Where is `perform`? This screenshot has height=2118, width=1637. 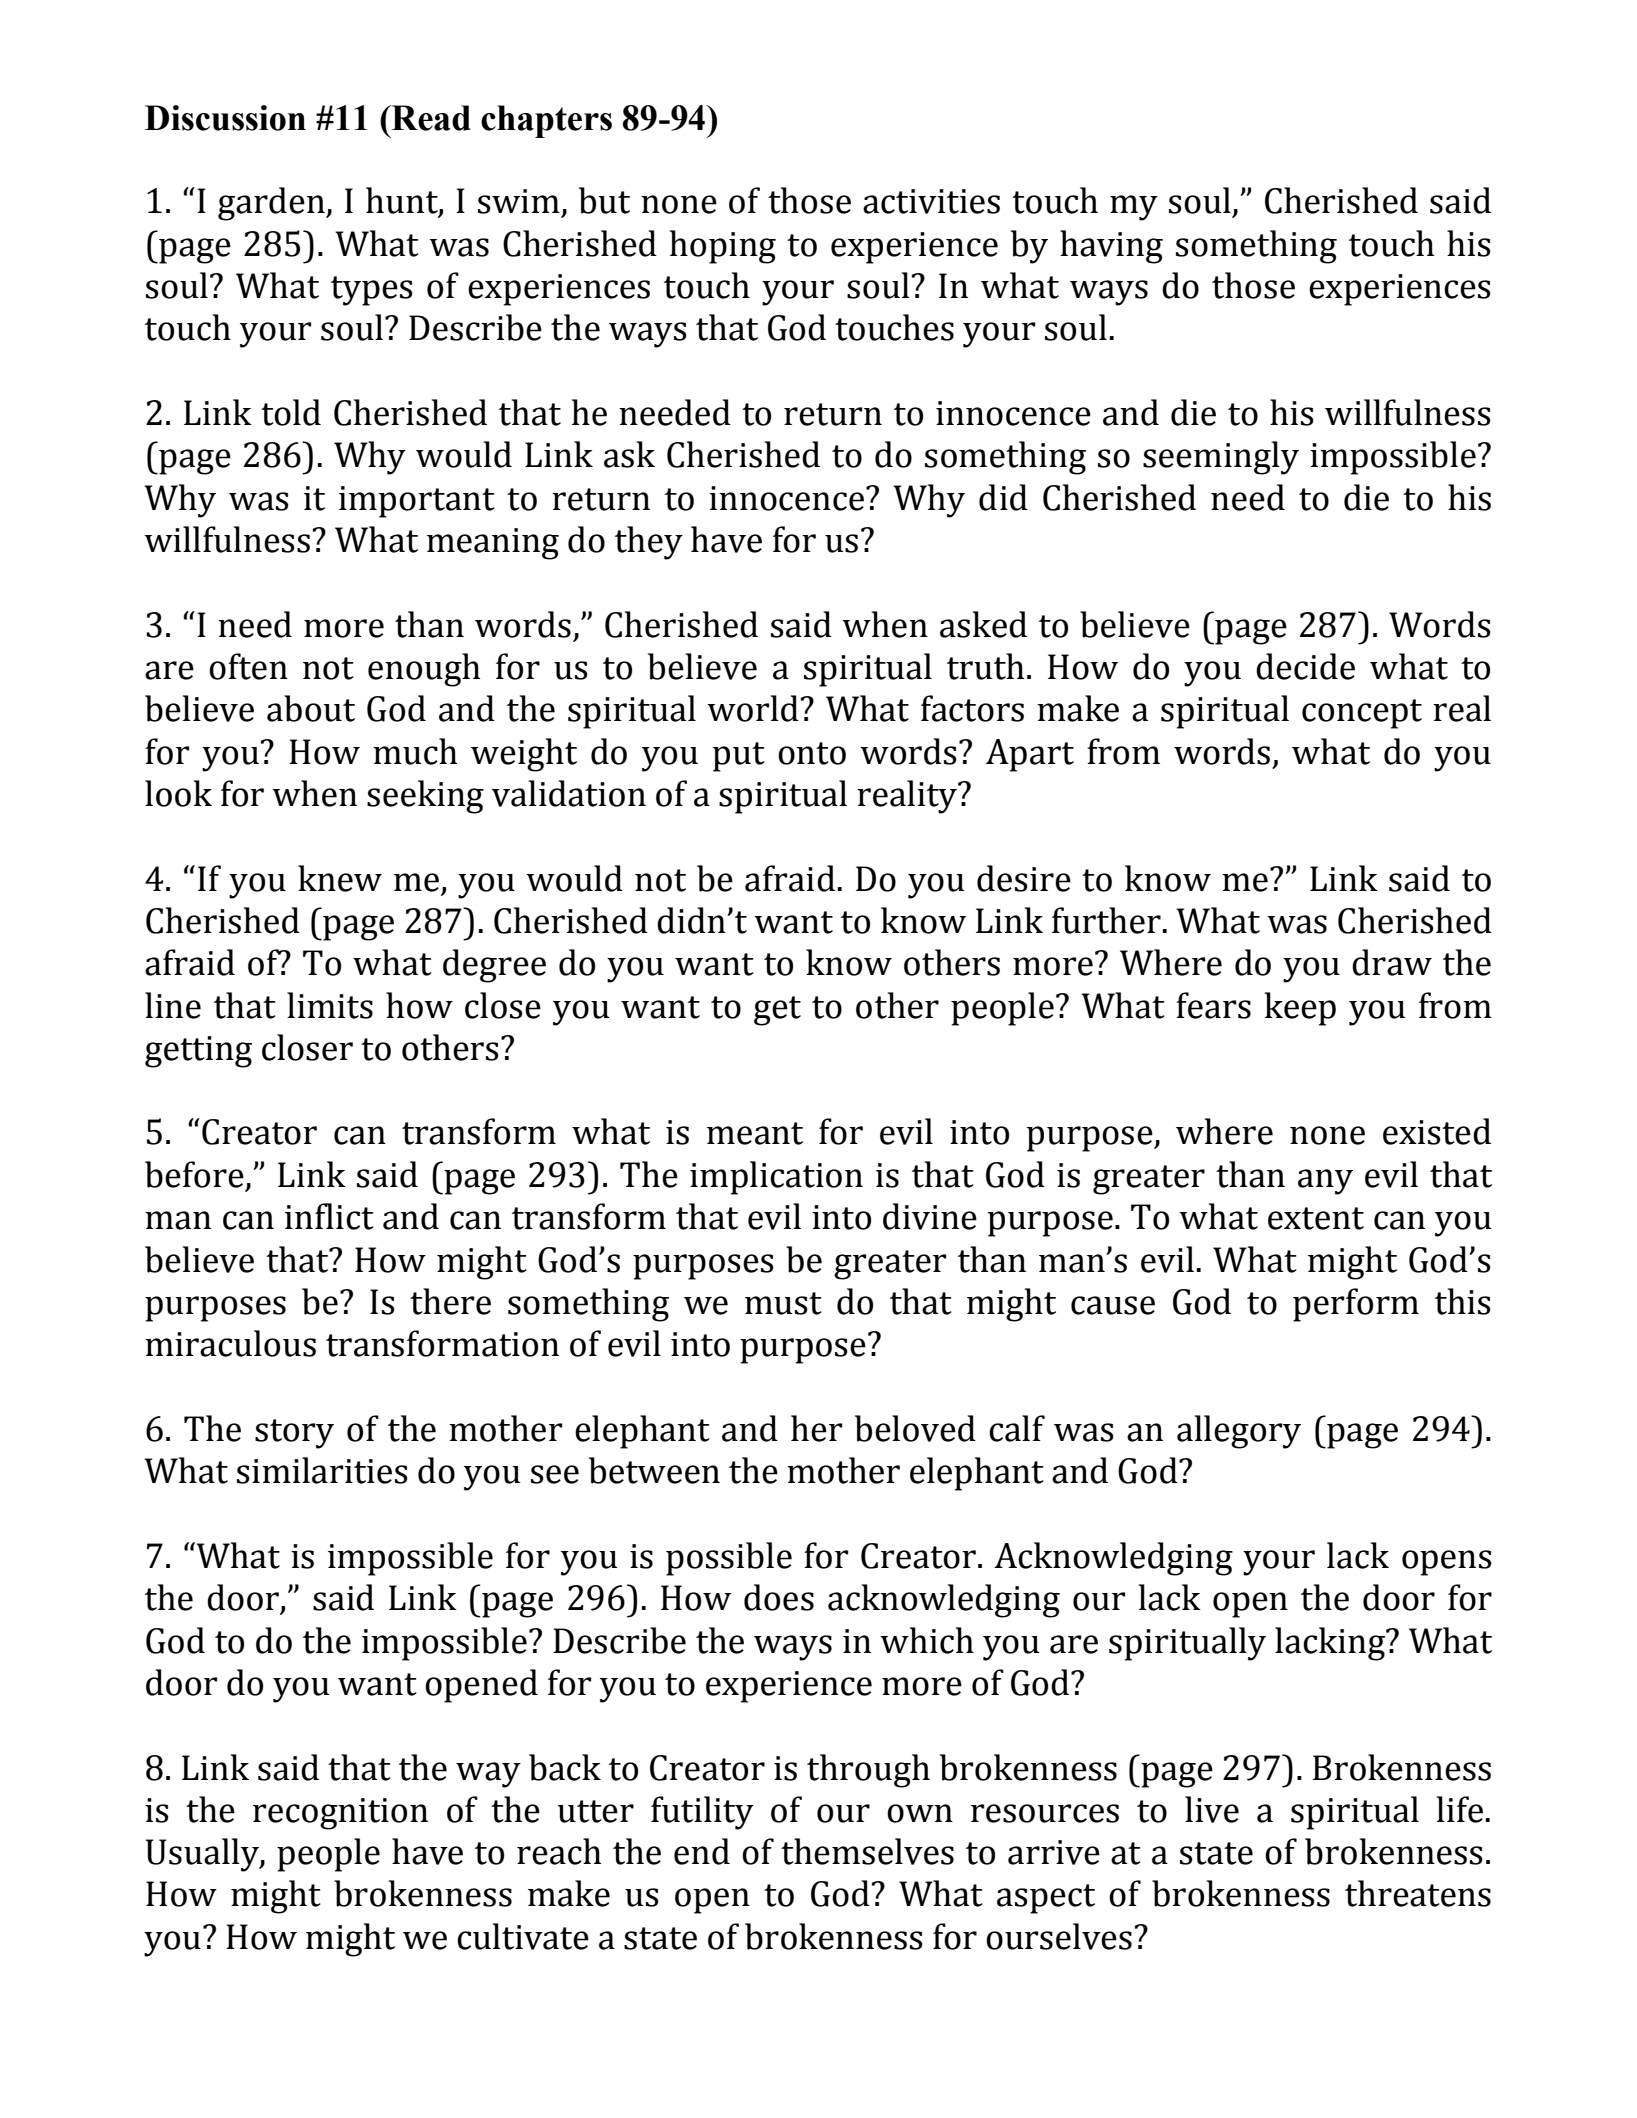
perform is located at coordinates (1356, 1305).
